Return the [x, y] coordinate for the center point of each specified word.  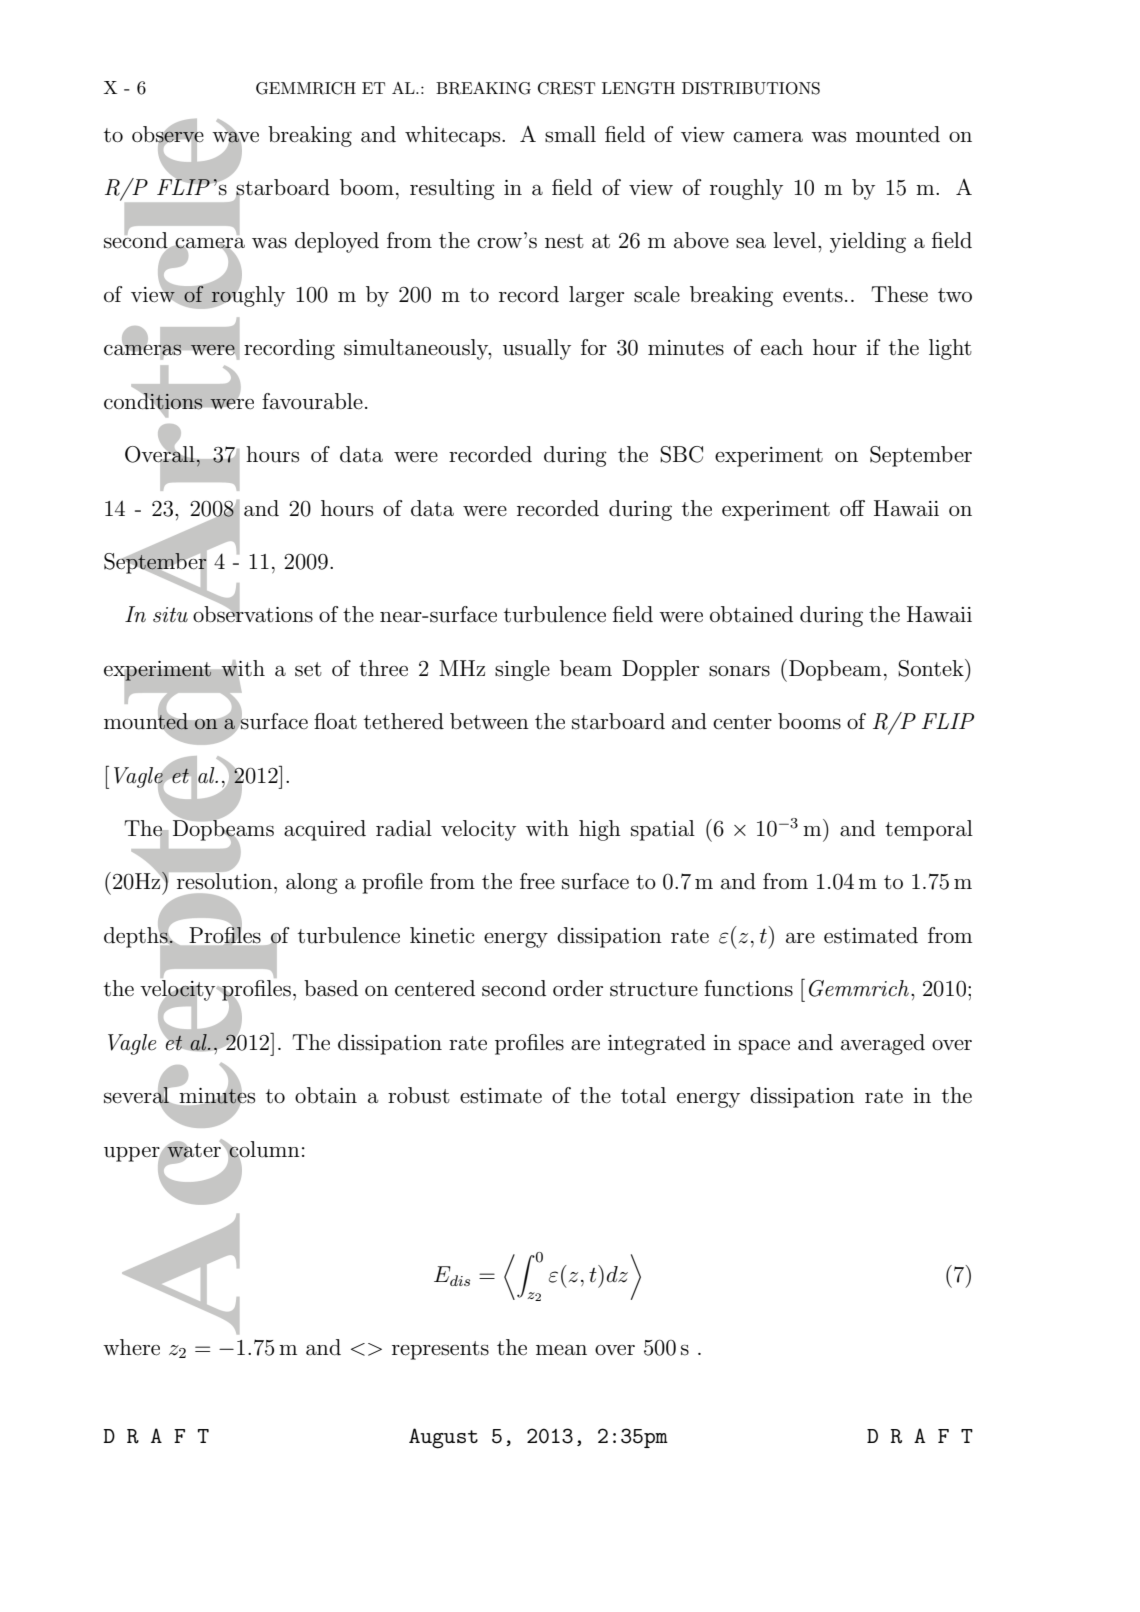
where [131, 1347]
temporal [929, 830]
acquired [325, 830]
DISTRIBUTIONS [751, 88]
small [570, 134]
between [489, 721]
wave [235, 136]
